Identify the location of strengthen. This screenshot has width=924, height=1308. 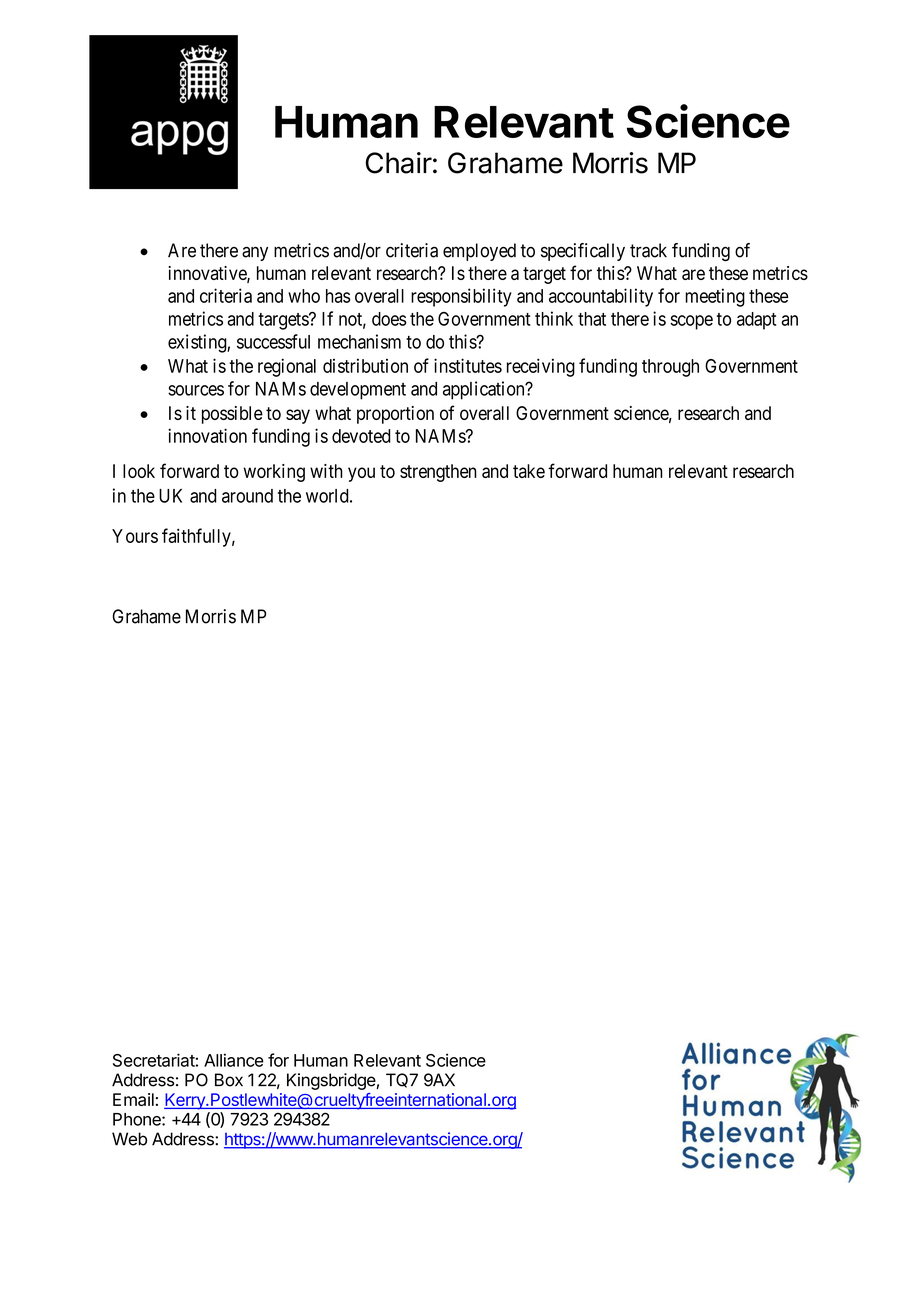
(438, 473).
